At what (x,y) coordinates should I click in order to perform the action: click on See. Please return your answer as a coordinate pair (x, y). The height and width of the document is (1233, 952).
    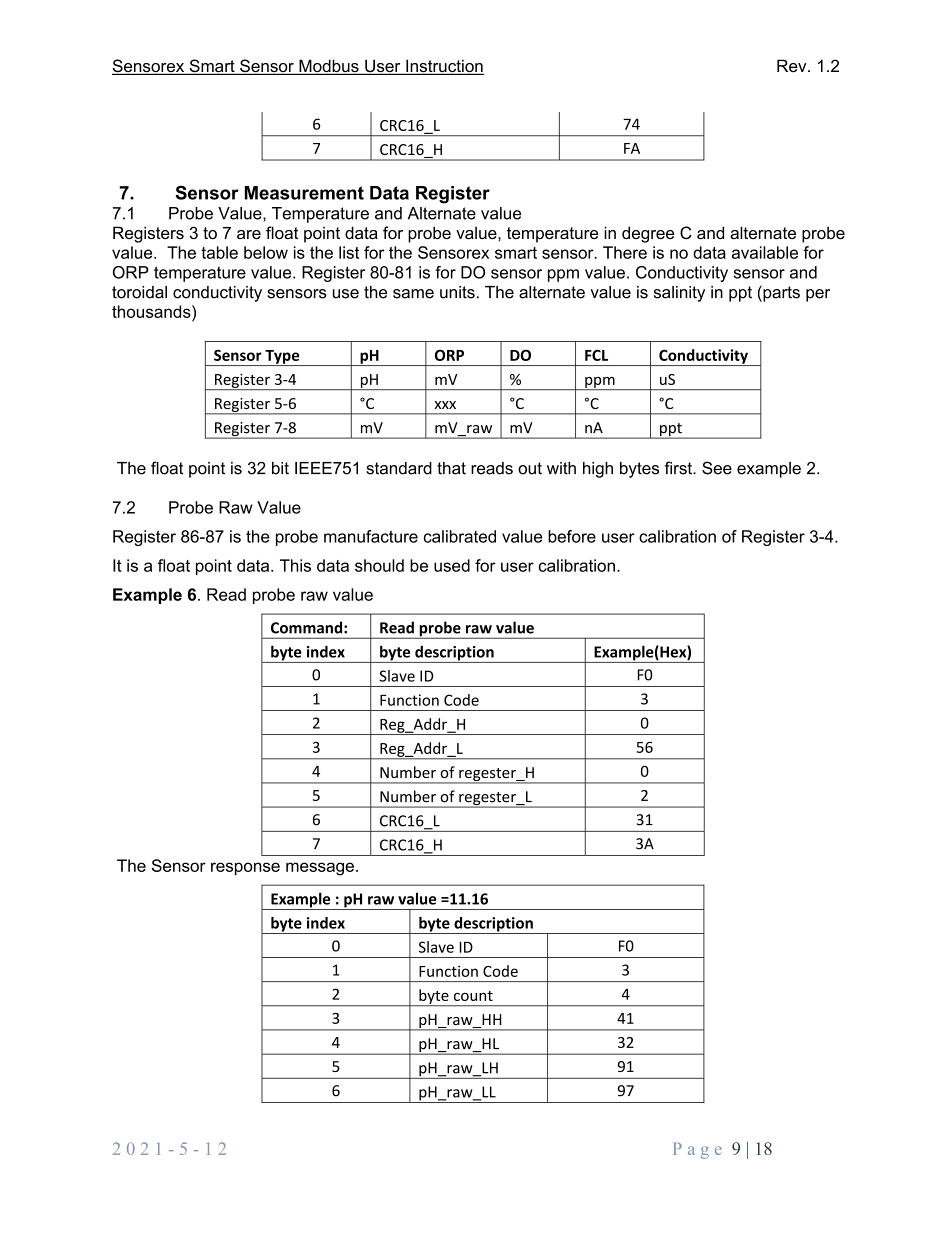
    Looking at the image, I should click on (717, 468).
